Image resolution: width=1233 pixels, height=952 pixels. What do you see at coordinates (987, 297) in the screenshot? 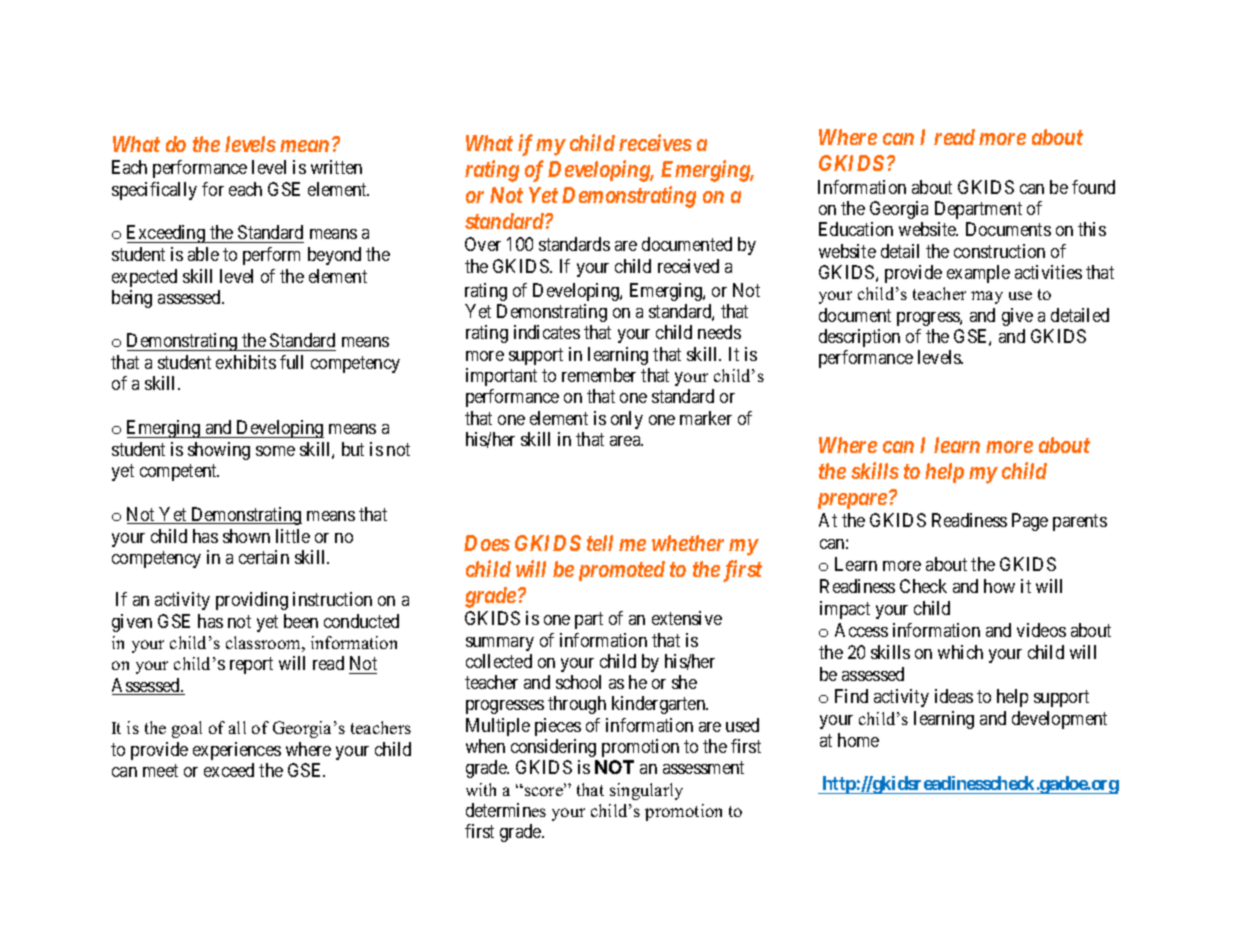
I see `may` at bounding box center [987, 297].
